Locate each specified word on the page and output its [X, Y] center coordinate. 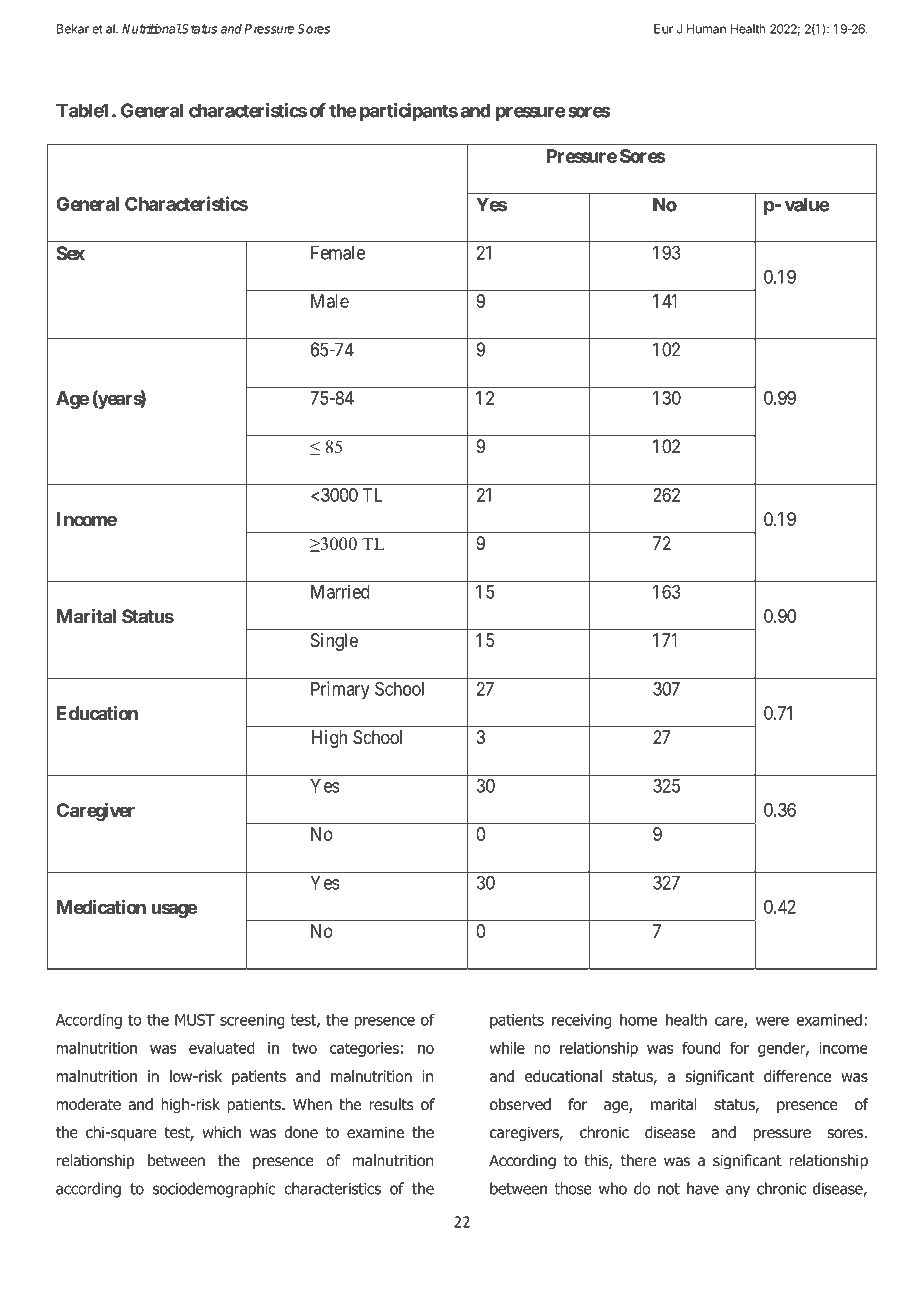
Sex [70, 253]
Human [706, 29]
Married [340, 591]
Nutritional [152, 29]
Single [334, 642]
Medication [101, 906]
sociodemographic [214, 1190]
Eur [663, 29]
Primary [340, 690]
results [391, 1104]
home [638, 1019]
